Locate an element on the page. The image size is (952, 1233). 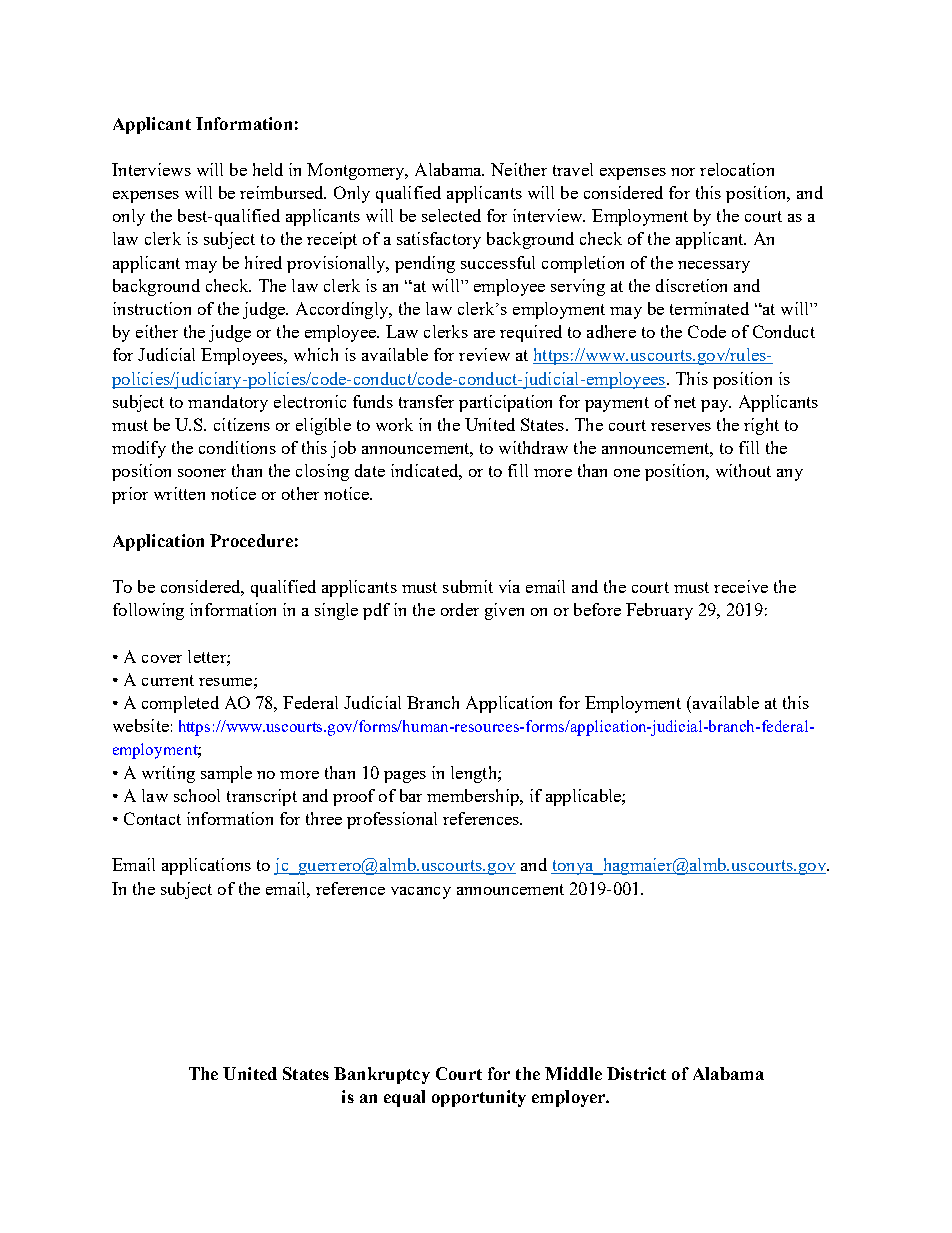
sooner is located at coordinates (202, 473).
